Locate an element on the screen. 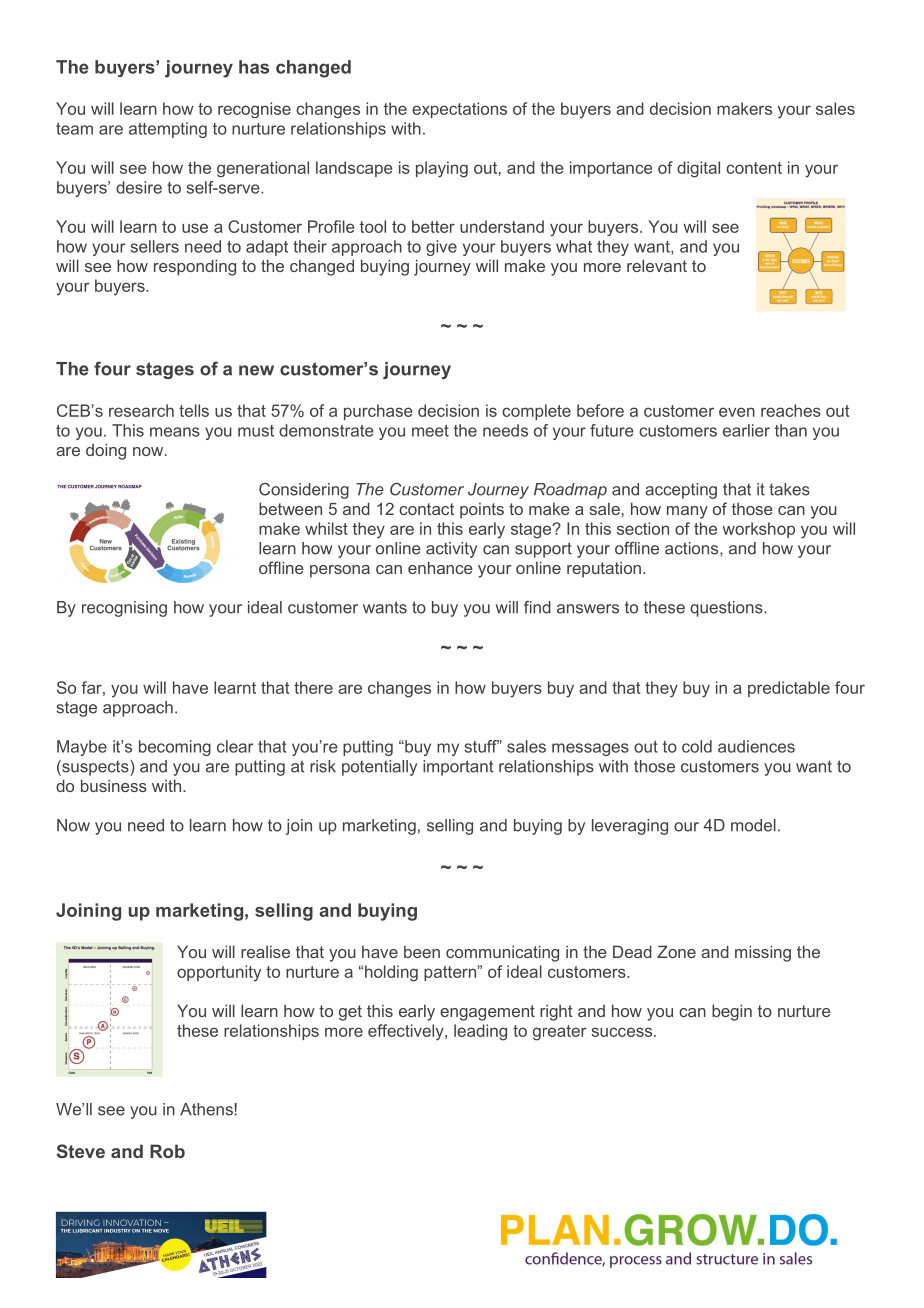 This screenshot has width=924, height=1308. model is located at coordinates (753, 825).
